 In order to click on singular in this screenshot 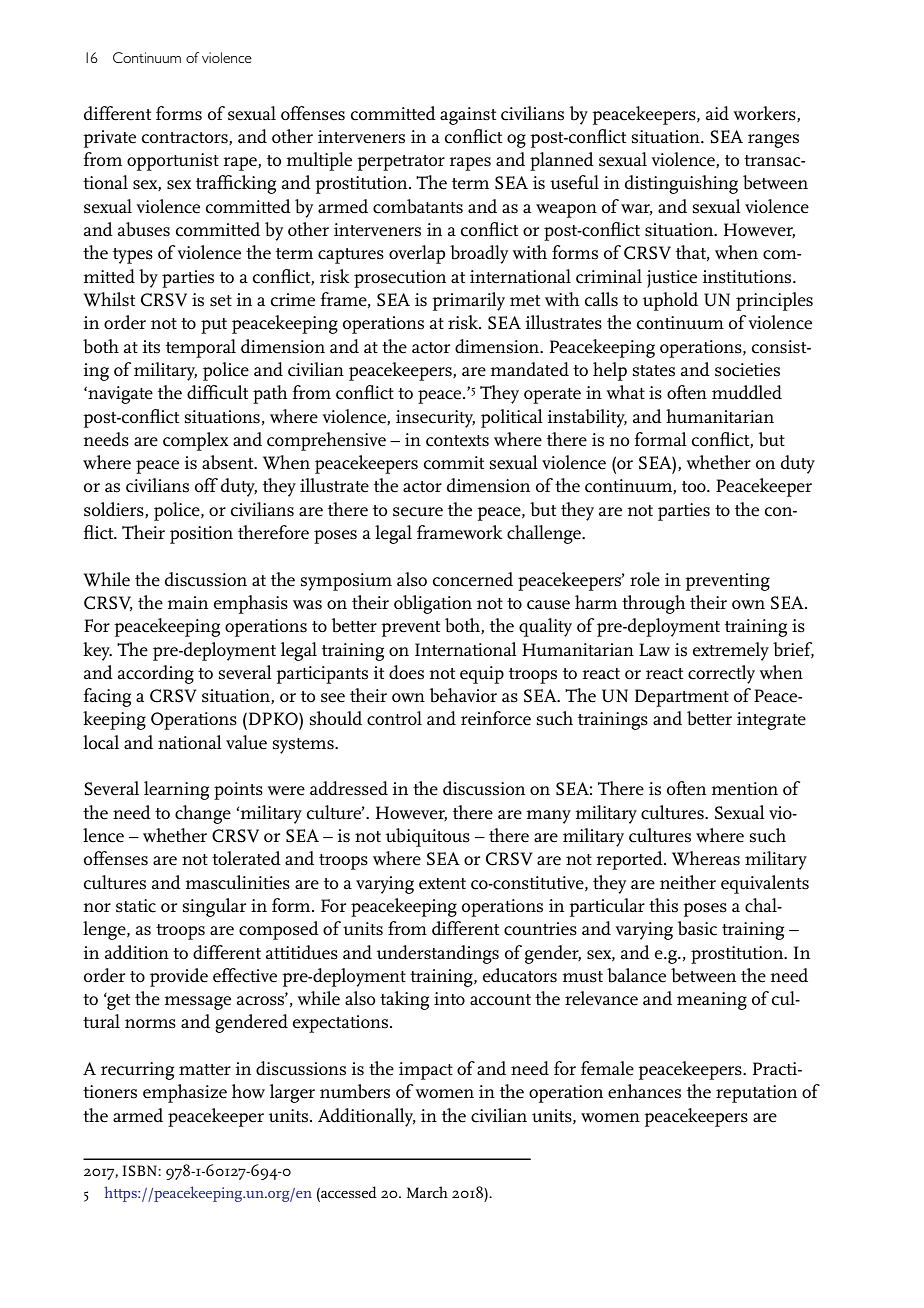, I will do `click(214, 907)`.
